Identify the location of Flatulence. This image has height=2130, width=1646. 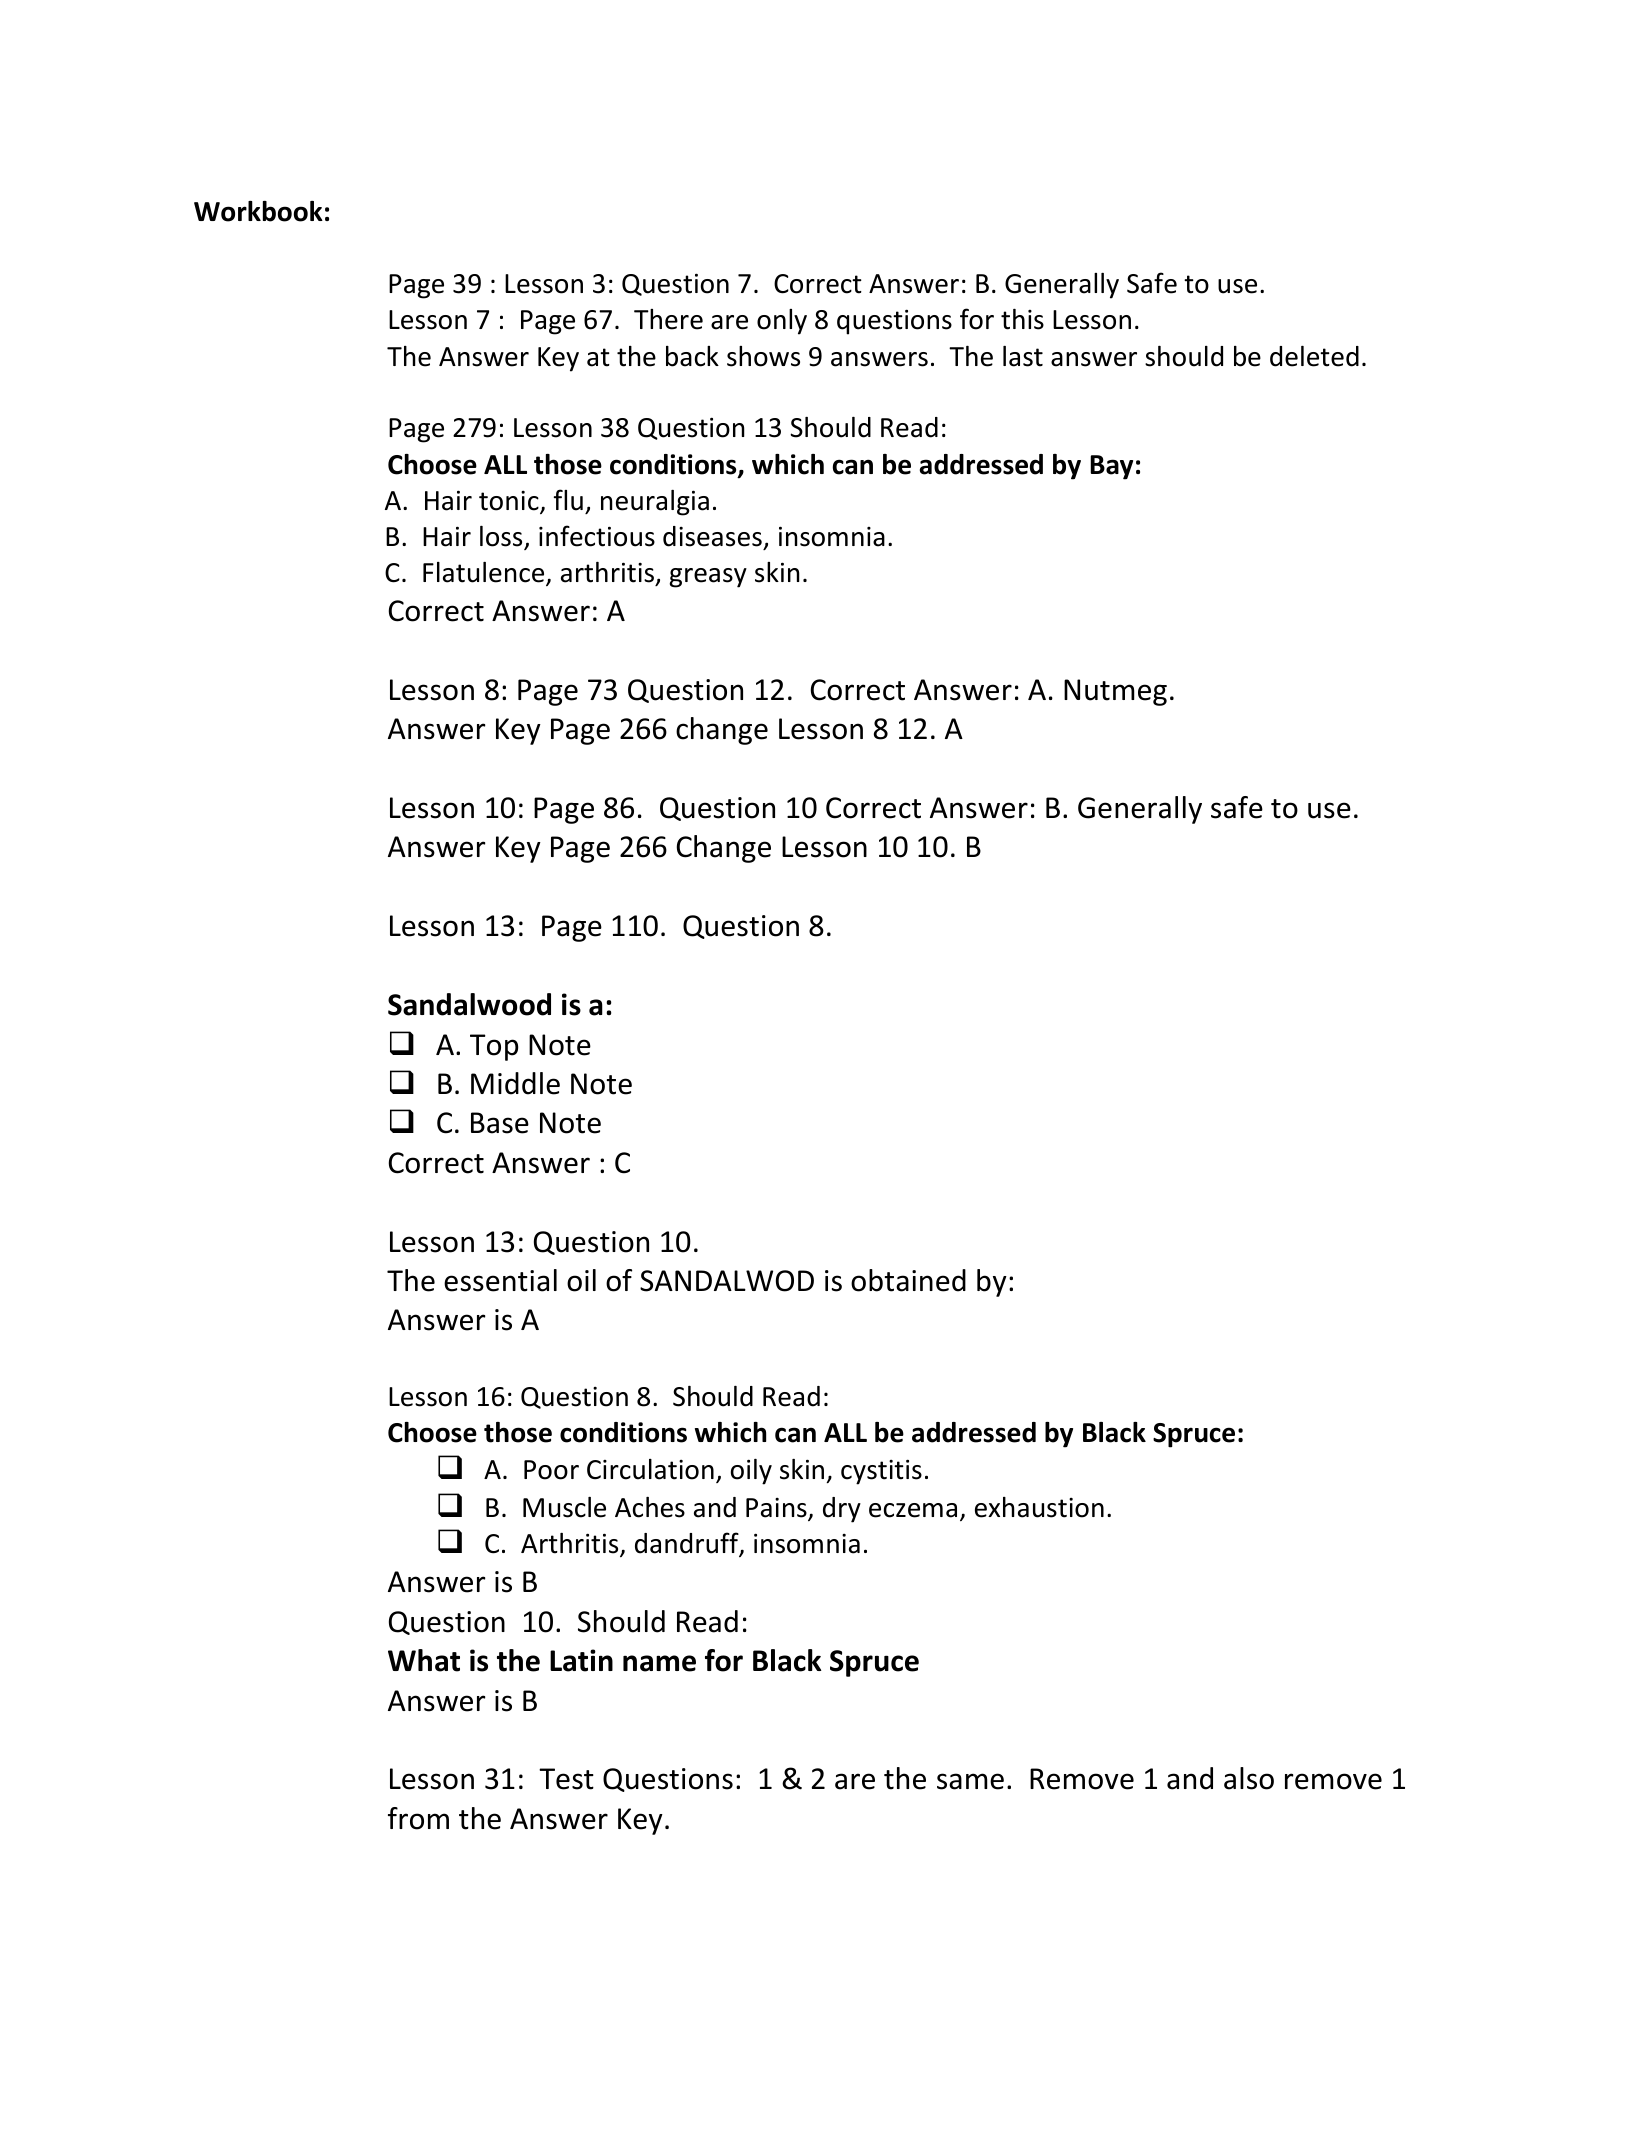
(485, 573).
